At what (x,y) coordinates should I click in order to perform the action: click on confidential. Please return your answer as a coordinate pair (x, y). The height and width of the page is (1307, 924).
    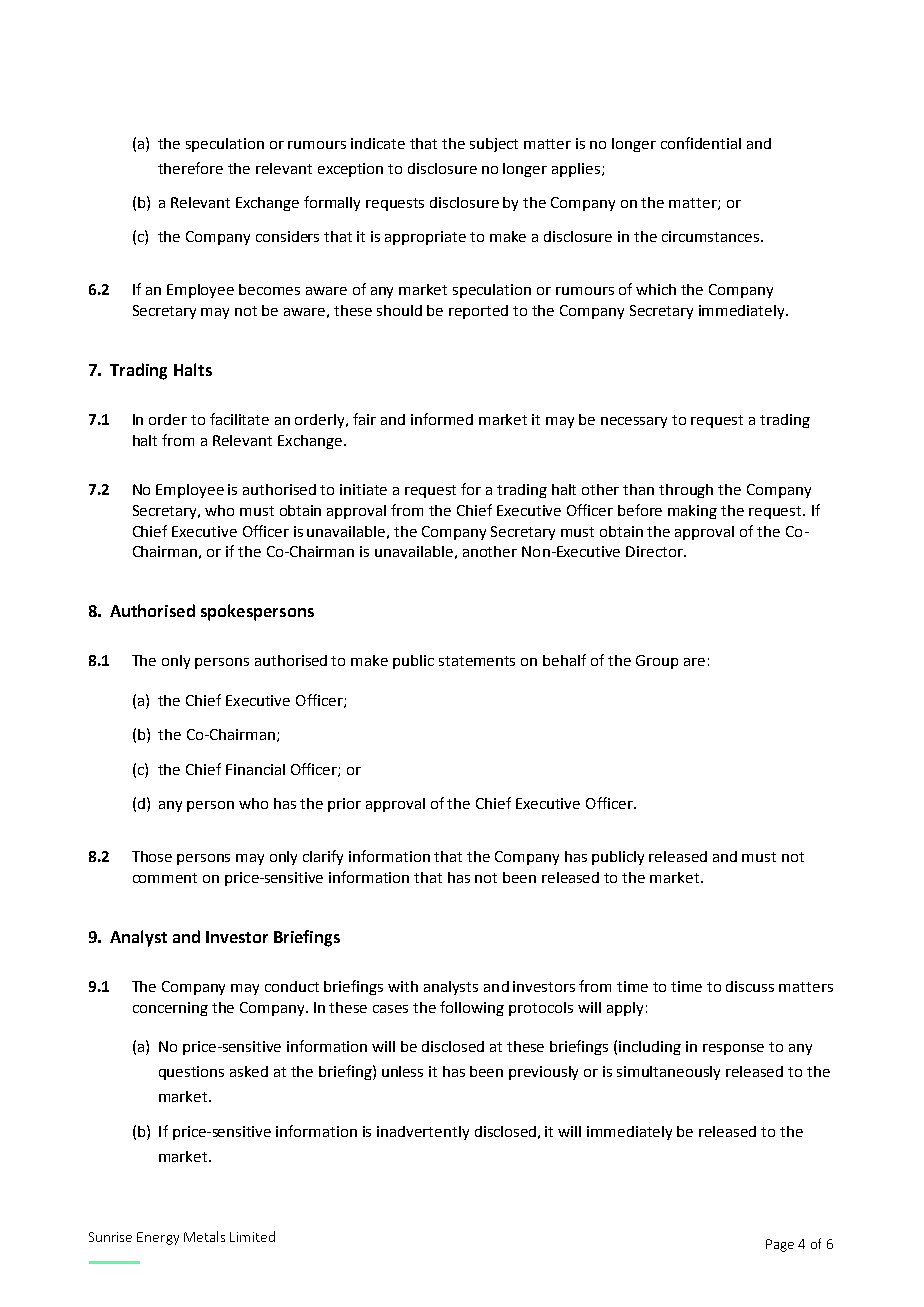
    Looking at the image, I should click on (701, 143).
